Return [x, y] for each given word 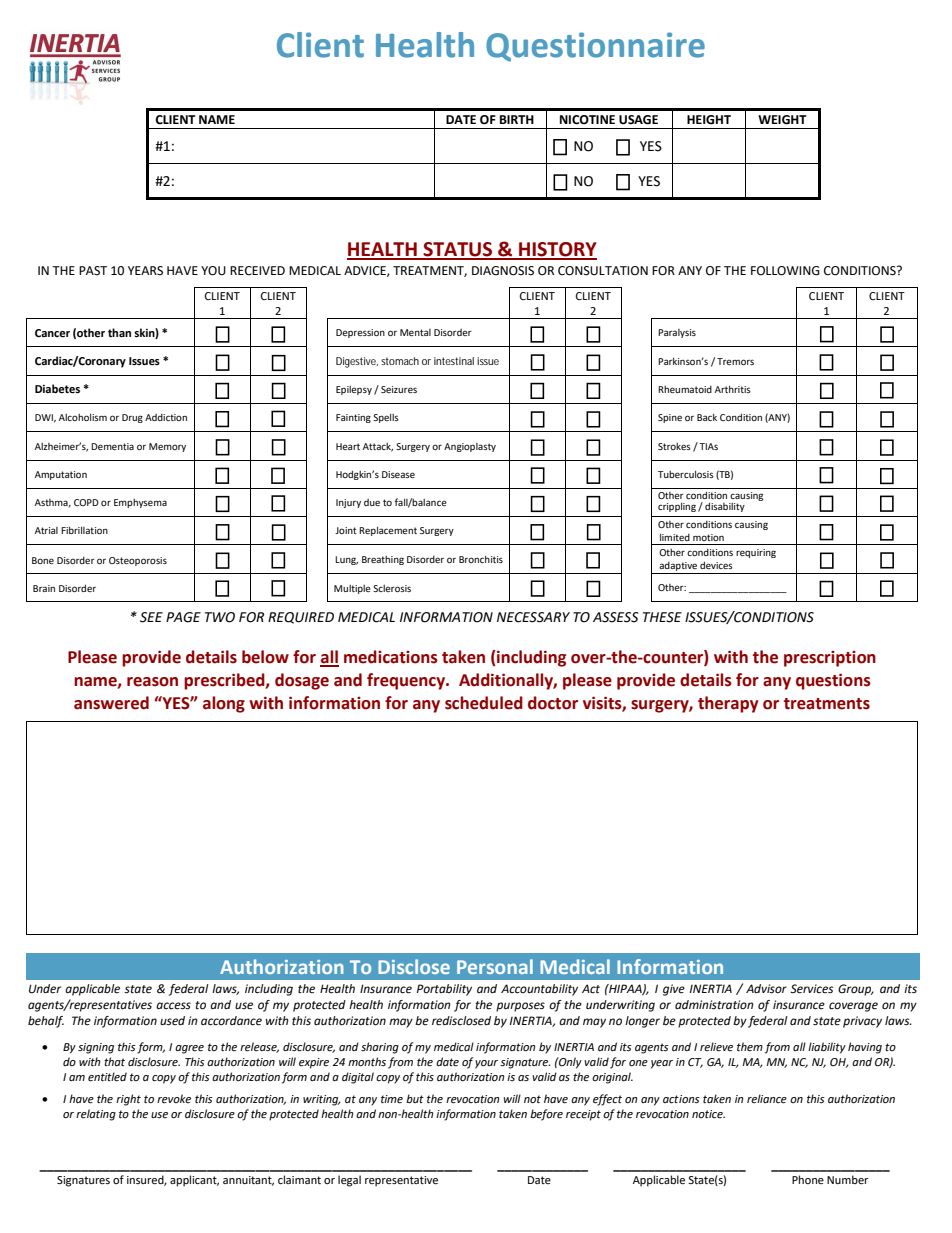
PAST [93, 271]
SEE [151, 617]
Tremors [735, 361]
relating [96, 1115]
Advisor [766, 989]
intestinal [454, 361]
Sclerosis [392, 588]
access [173, 1006]
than [119, 332]
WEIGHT [782, 120]
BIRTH [517, 119]
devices [716, 565]
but [415, 1098]
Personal [495, 966]
